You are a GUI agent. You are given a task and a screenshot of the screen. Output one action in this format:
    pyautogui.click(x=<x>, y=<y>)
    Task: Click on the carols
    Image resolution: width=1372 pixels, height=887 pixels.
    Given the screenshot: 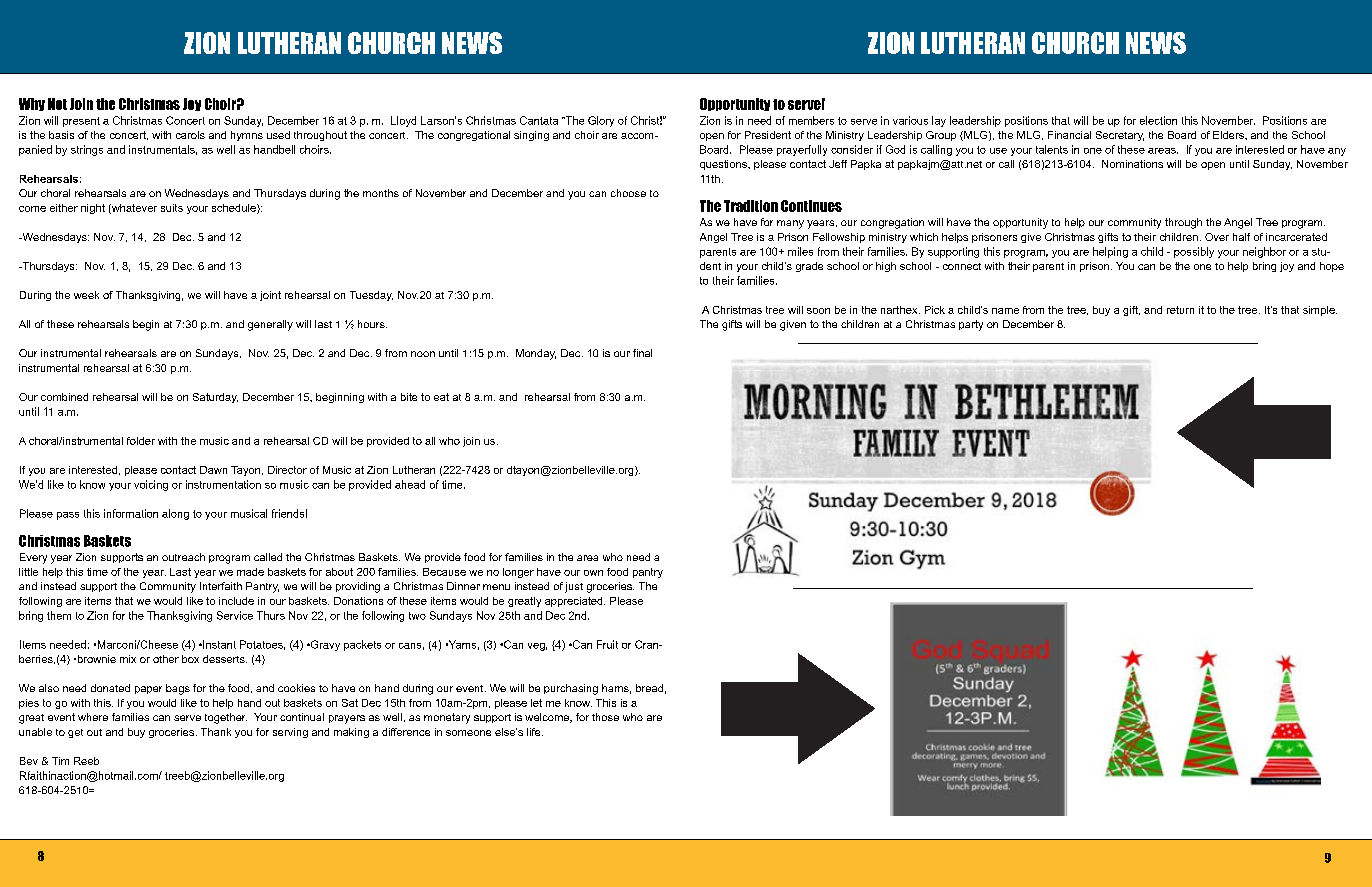 What is the action you would take?
    pyautogui.click(x=190, y=135)
